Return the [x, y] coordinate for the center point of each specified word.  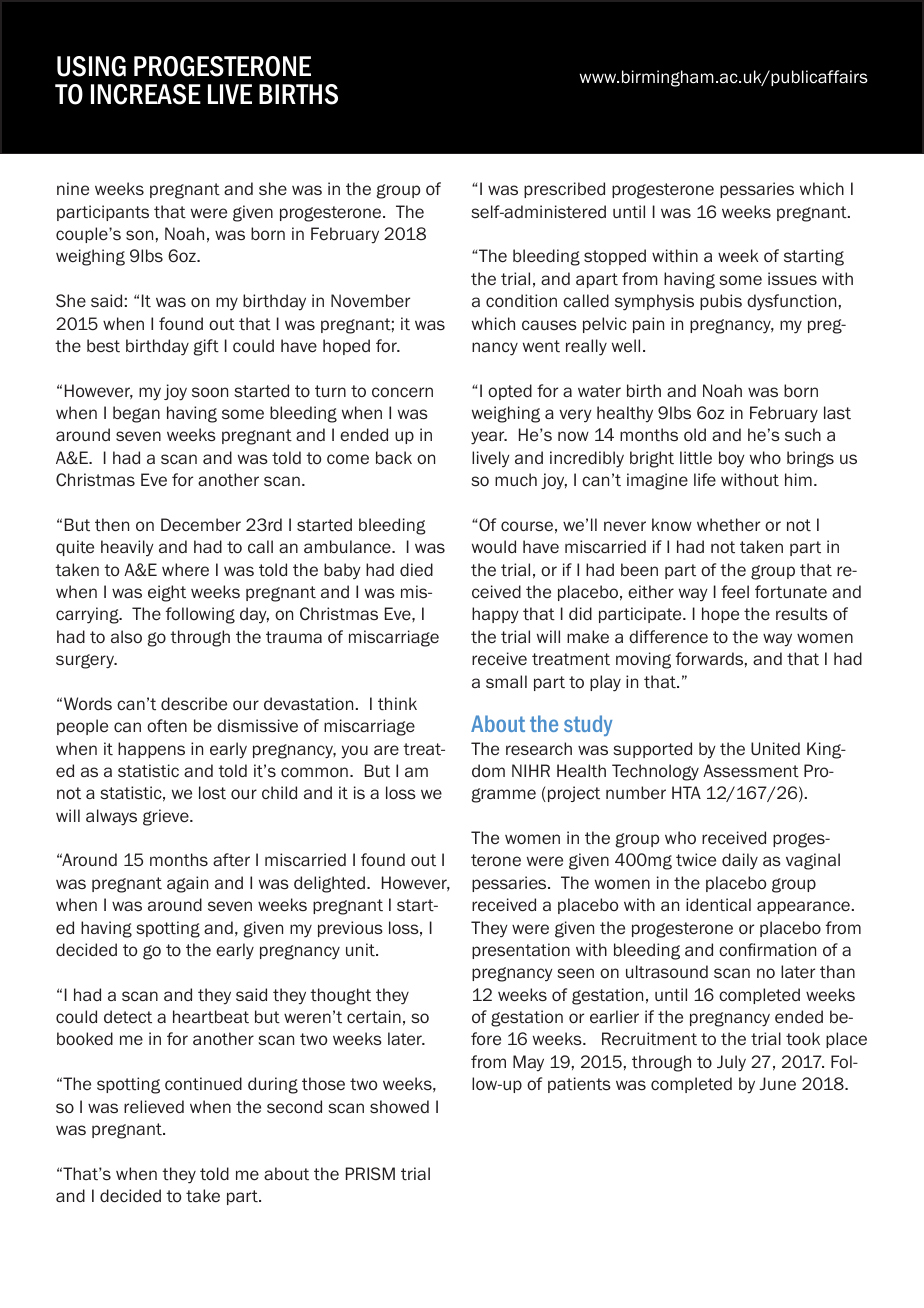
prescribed [564, 190]
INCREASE [146, 94]
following [200, 615]
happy [495, 615]
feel [735, 592]
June [777, 1083]
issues [792, 279]
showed [399, 1107]
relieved [154, 1107]
